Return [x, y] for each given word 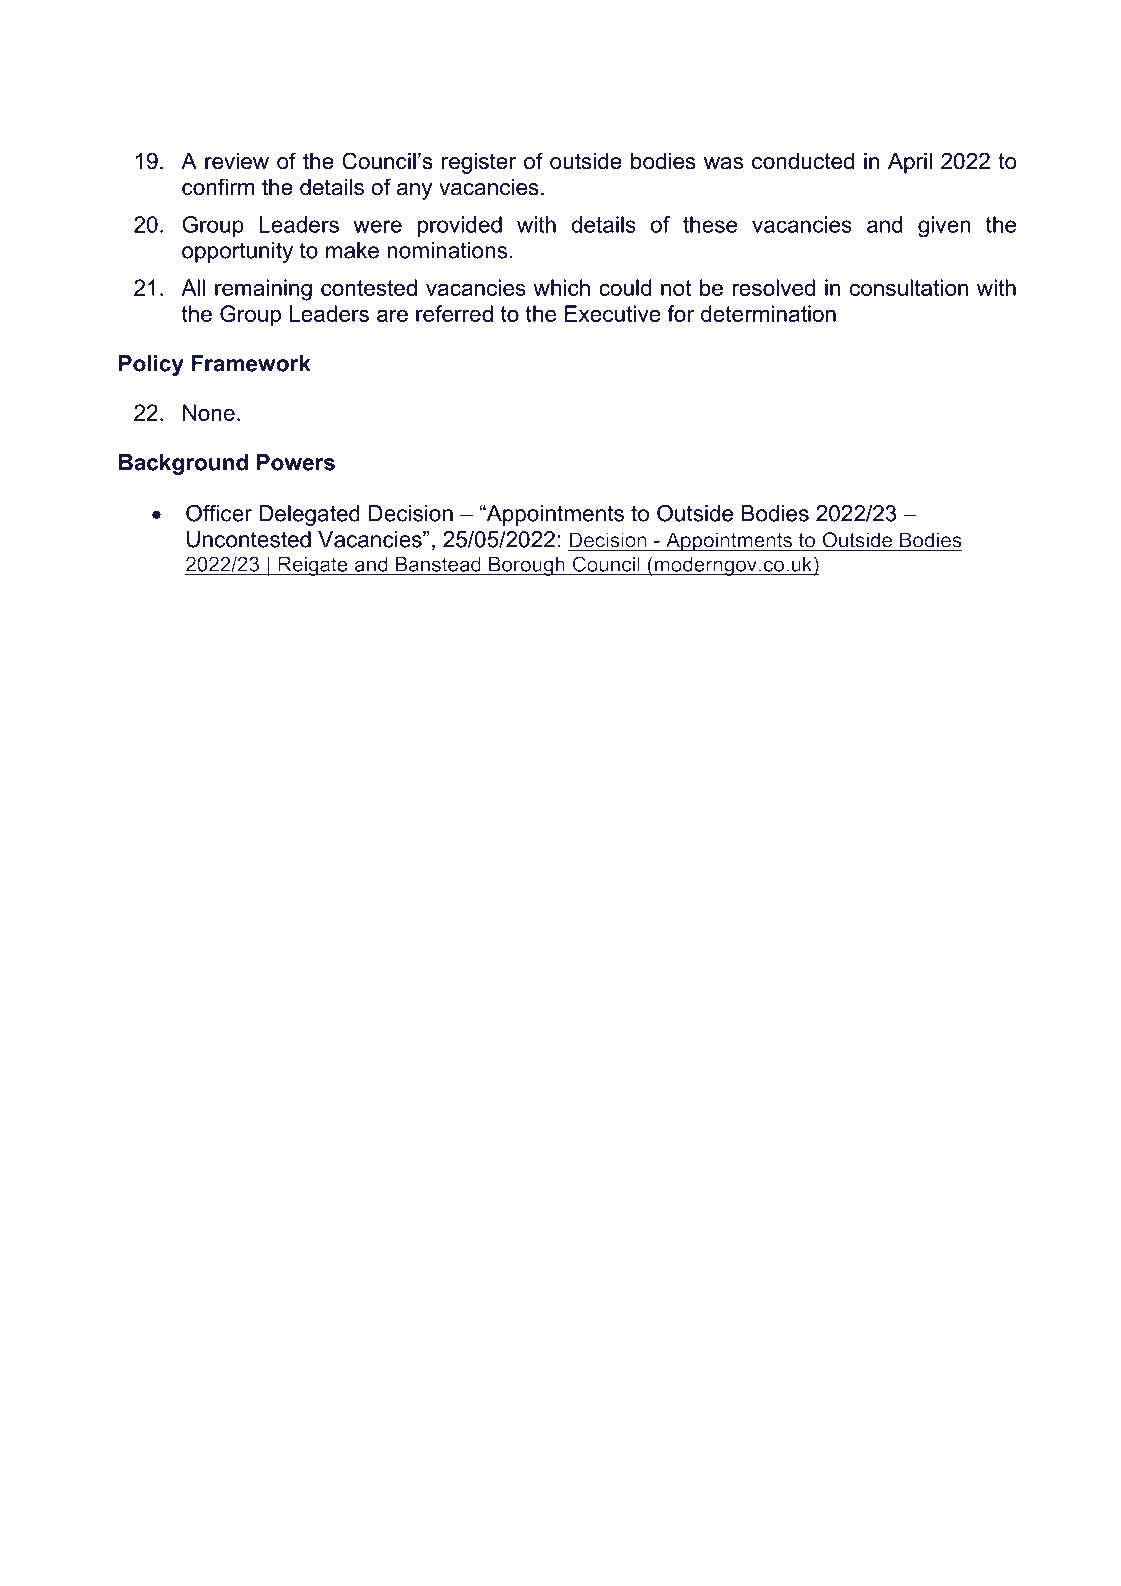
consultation [909, 287]
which [561, 287]
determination [768, 313]
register [479, 163]
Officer [219, 513]
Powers [296, 462]
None [209, 412]
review [237, 161]
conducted [803, 161]
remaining [263, 290]
